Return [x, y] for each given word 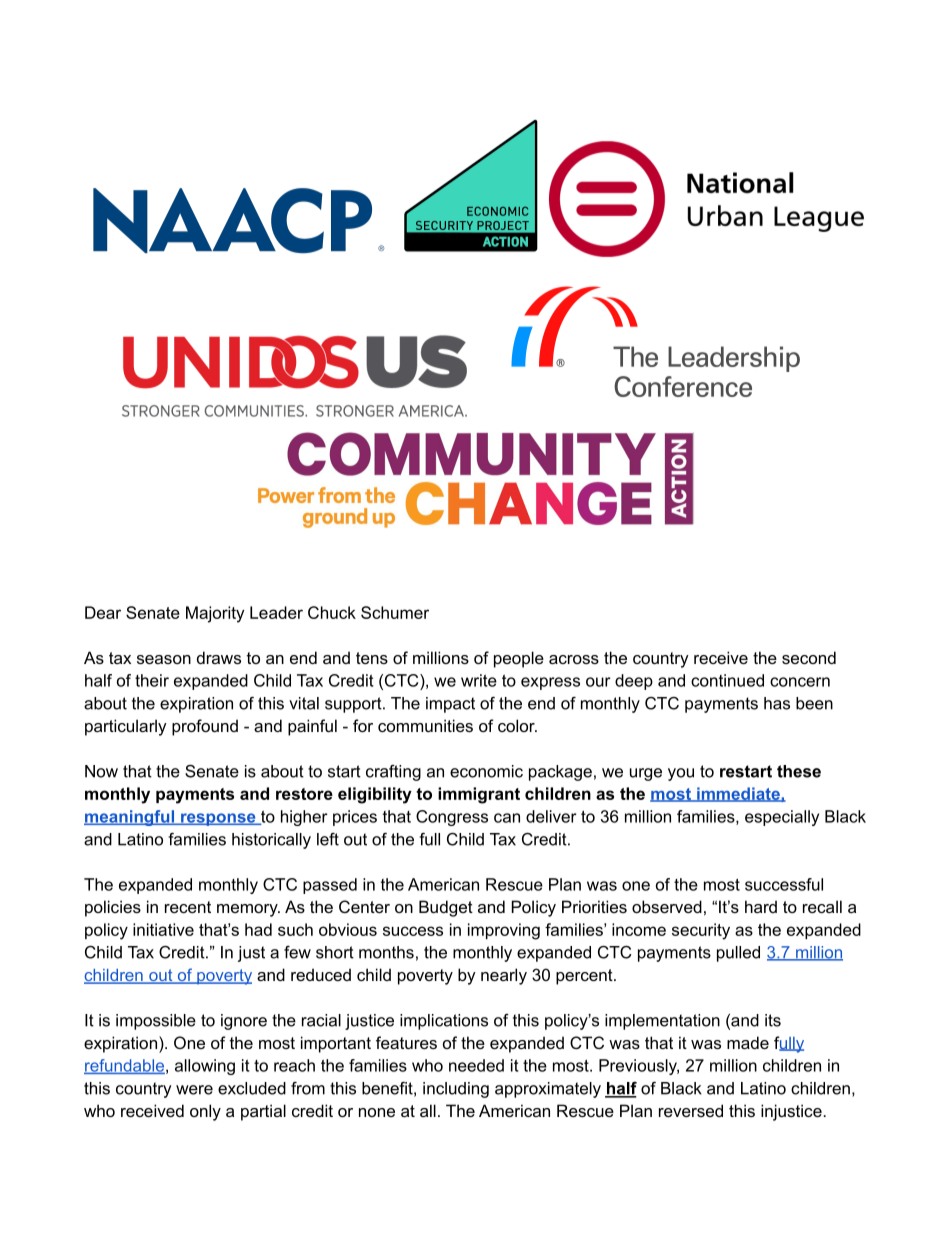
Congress [452, 818]
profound [205, 727]
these [799, 771]
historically [271, 841]
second [809, 657]
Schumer [395, 612]
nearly [504, 976]
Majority [215, 614]
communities [425, 725]
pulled [738, 954]
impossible [156, 1022]
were [194, 1090]
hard [761, 906]
